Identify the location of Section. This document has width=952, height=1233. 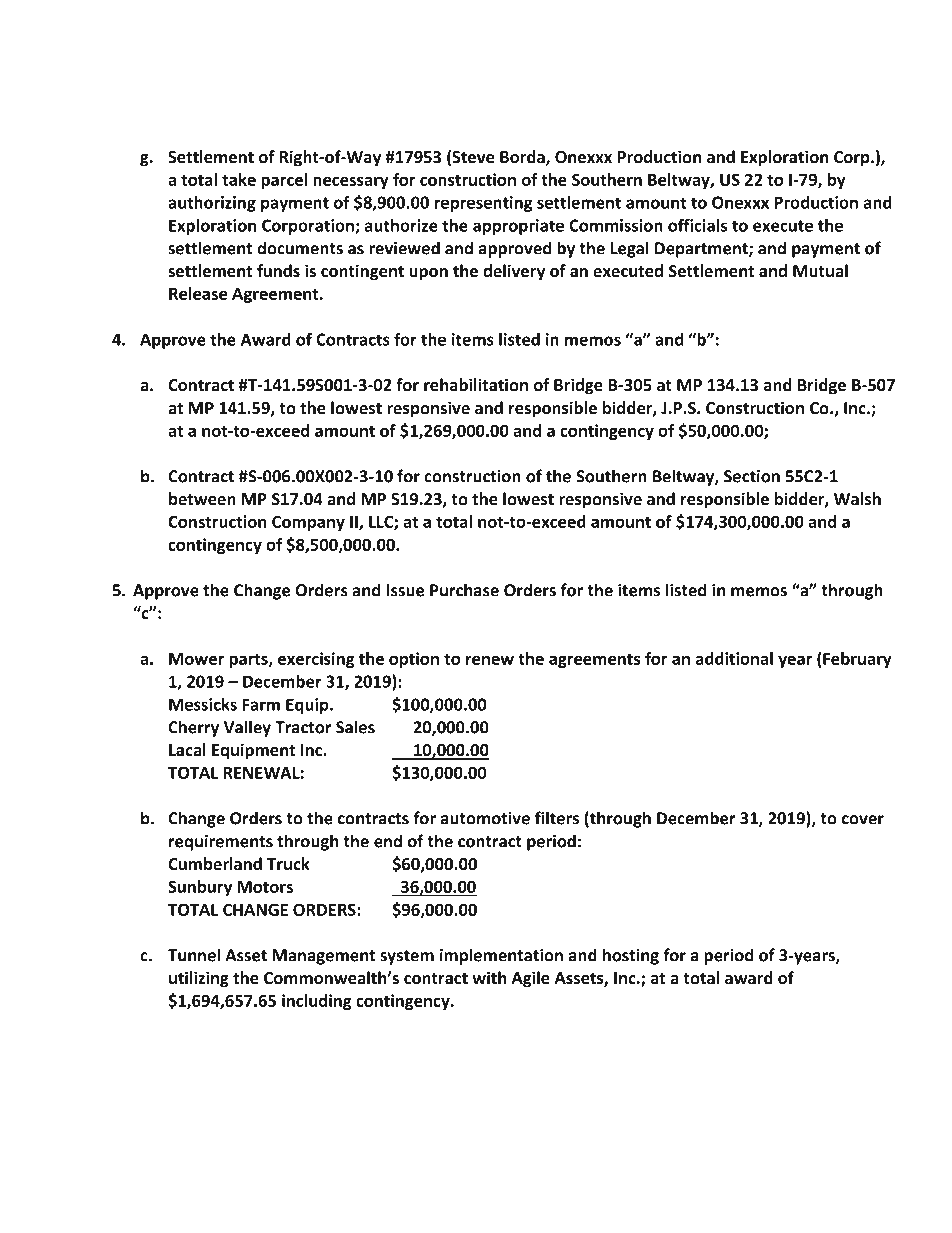
(752, 476).
